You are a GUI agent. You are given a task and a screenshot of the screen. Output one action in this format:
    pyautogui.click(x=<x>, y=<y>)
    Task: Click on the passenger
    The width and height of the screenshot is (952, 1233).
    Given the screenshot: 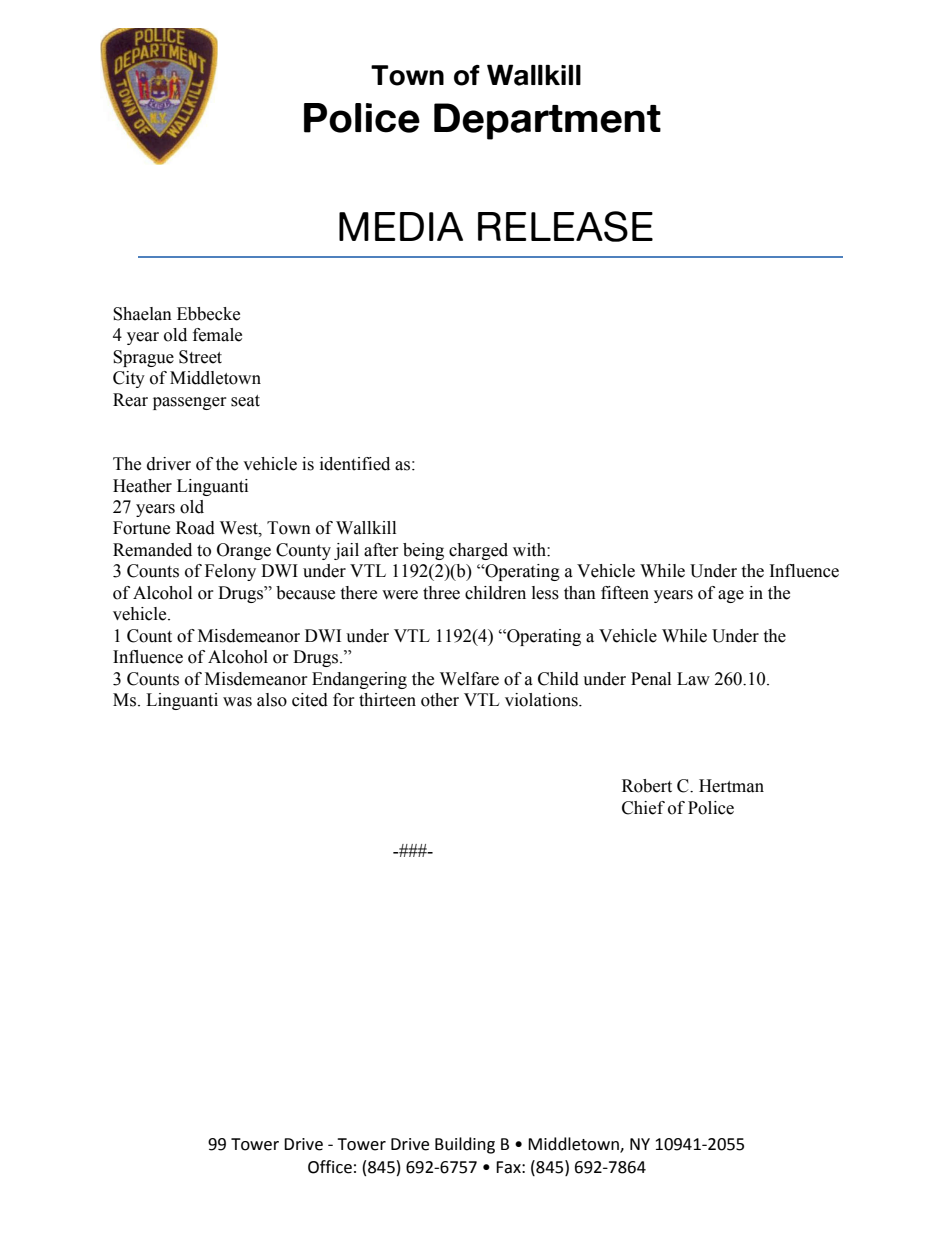 What is the action you would take?
    pyautogui.click(x=190, y=403)
